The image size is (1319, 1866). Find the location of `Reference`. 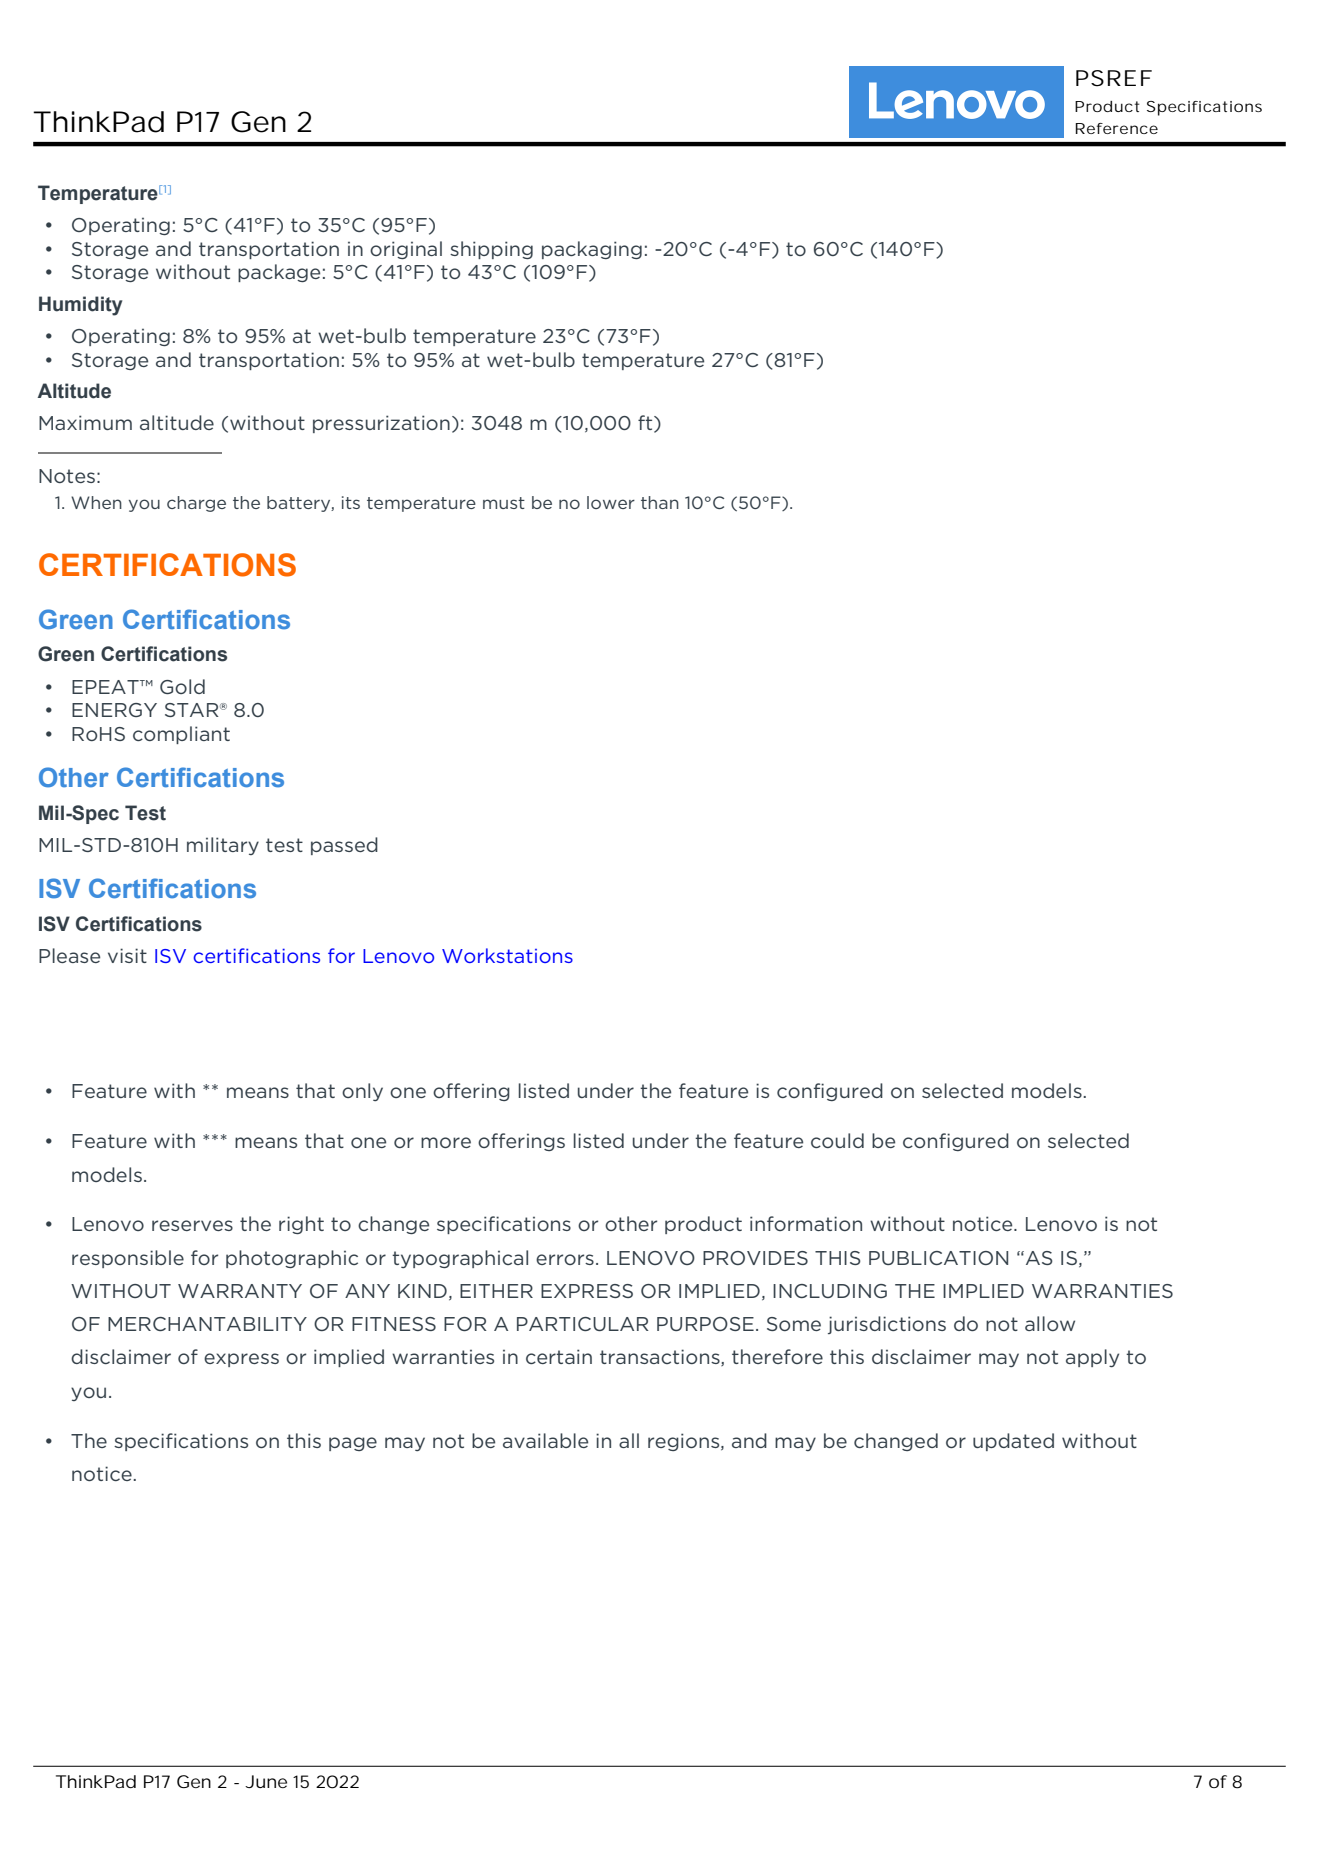

Reference is located at coordinates (1117, 128).
